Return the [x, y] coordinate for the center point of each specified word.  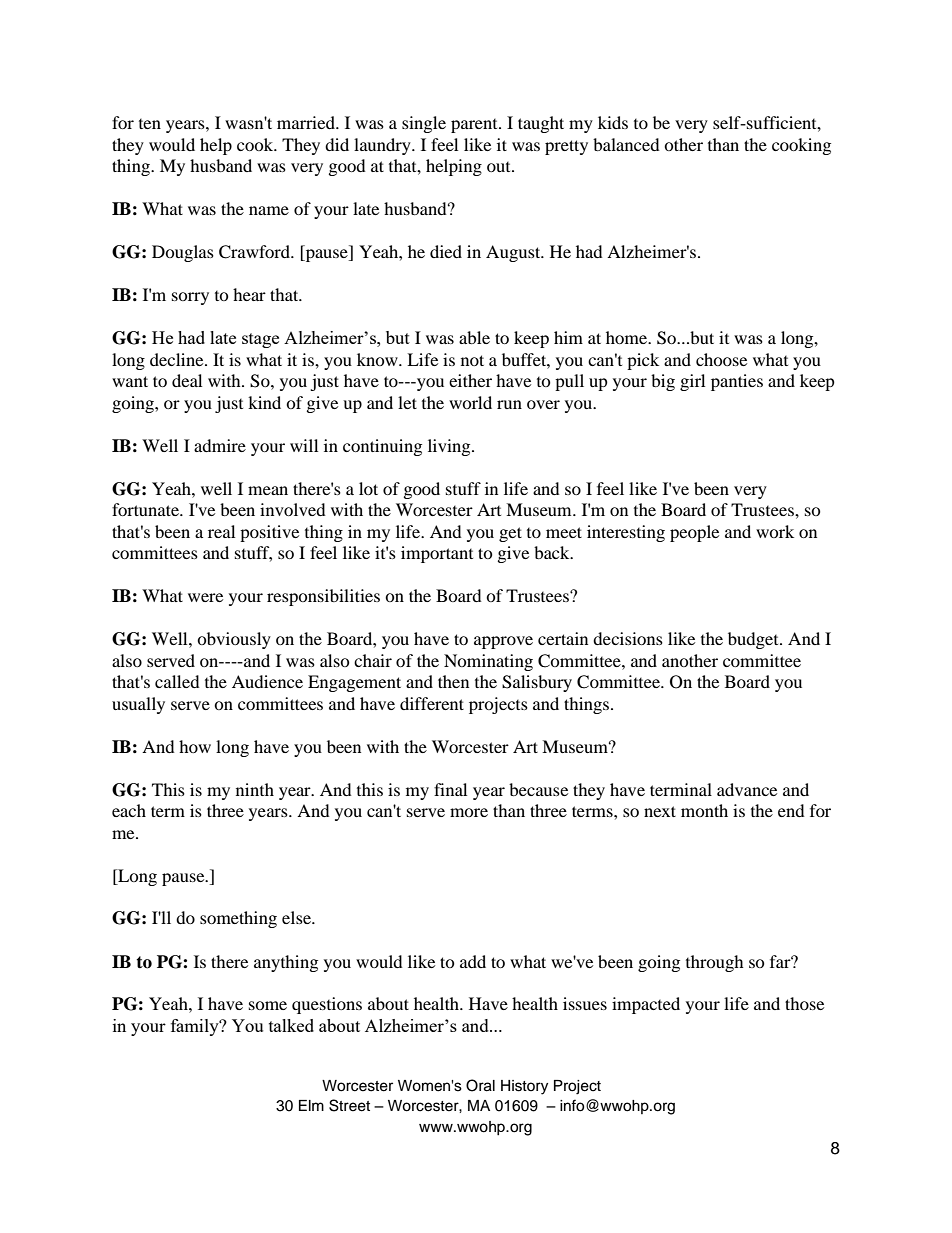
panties [737, 382]
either [470, 380]
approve [503, 642]
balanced [626, 144]
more [469, 812]
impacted [646, 1005]
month [704, 810]
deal [187, 380]
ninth [255, 789]
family [196, 1027]
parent [475, 126]
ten [150, 124]
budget [754, 640]
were [205, 597]
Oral [480, 1085]
